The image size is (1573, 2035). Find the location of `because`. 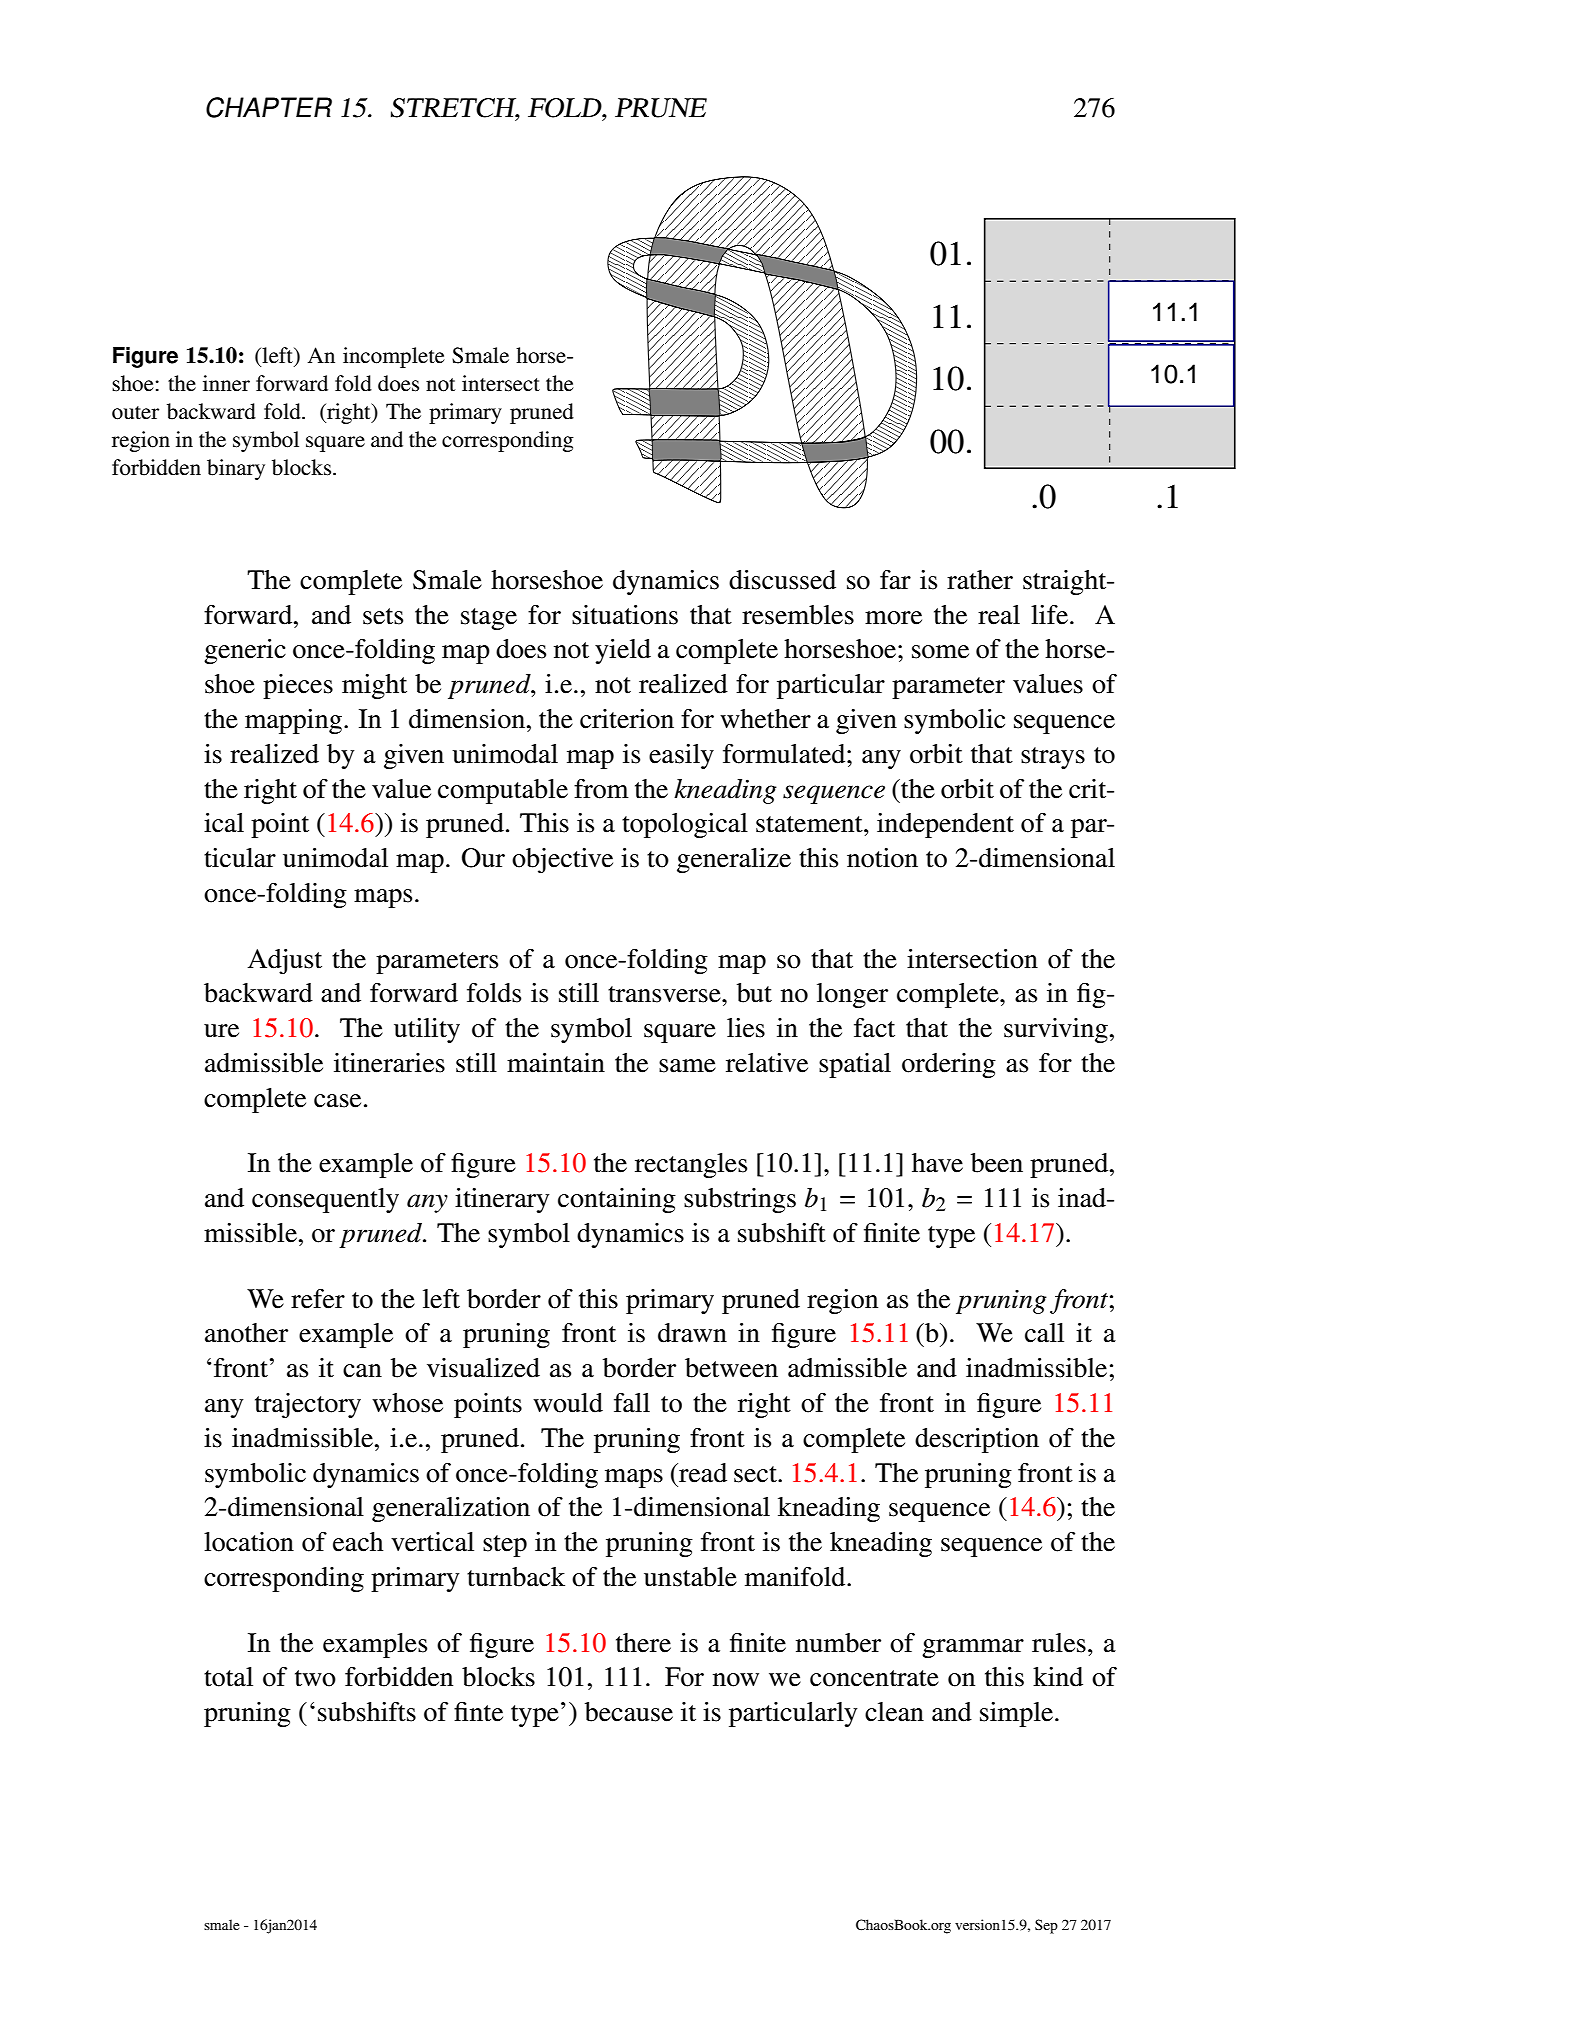

because is located at coordinates (629, 1712).
